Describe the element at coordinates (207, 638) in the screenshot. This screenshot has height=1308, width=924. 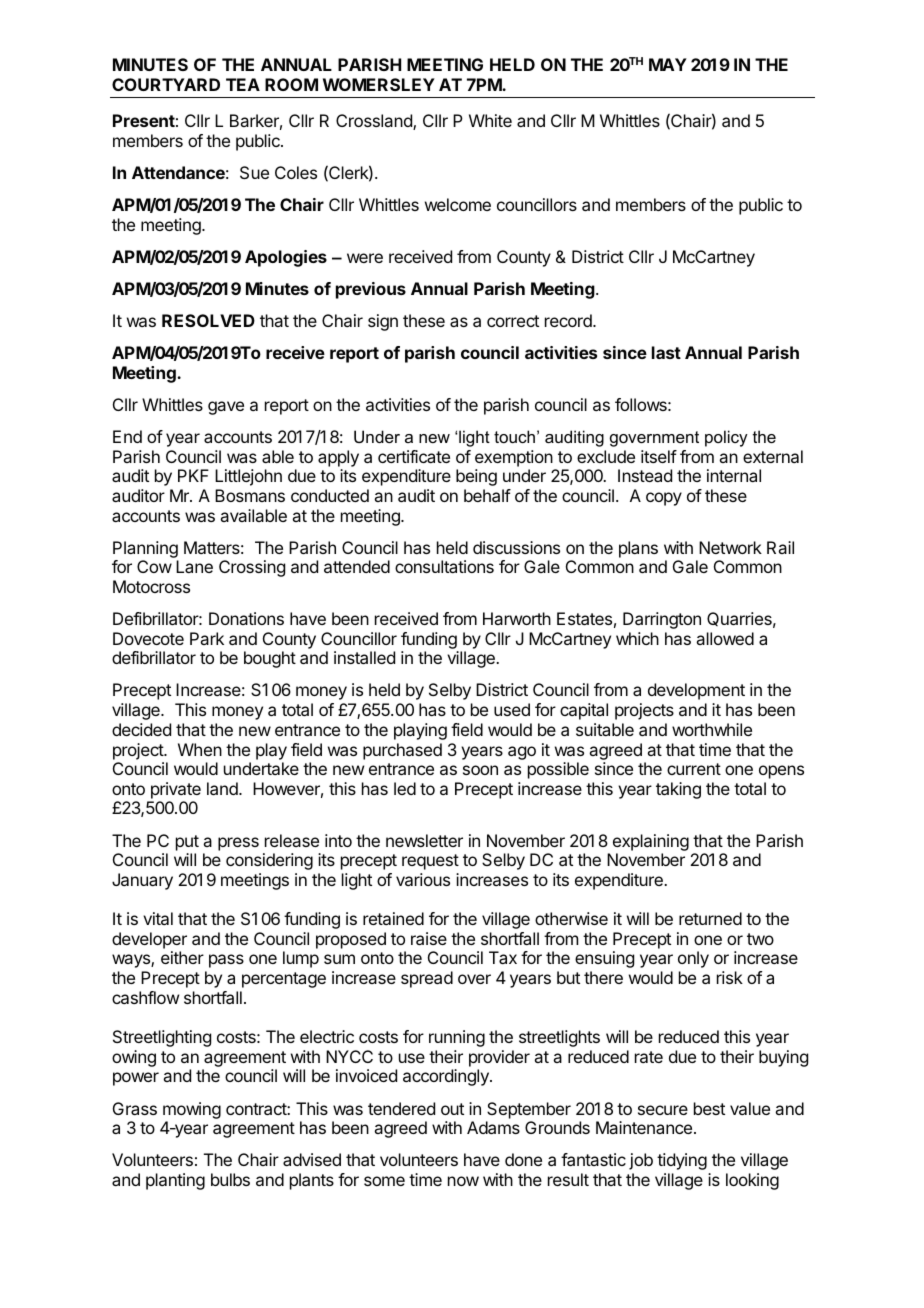
I see `Park` at that location.
